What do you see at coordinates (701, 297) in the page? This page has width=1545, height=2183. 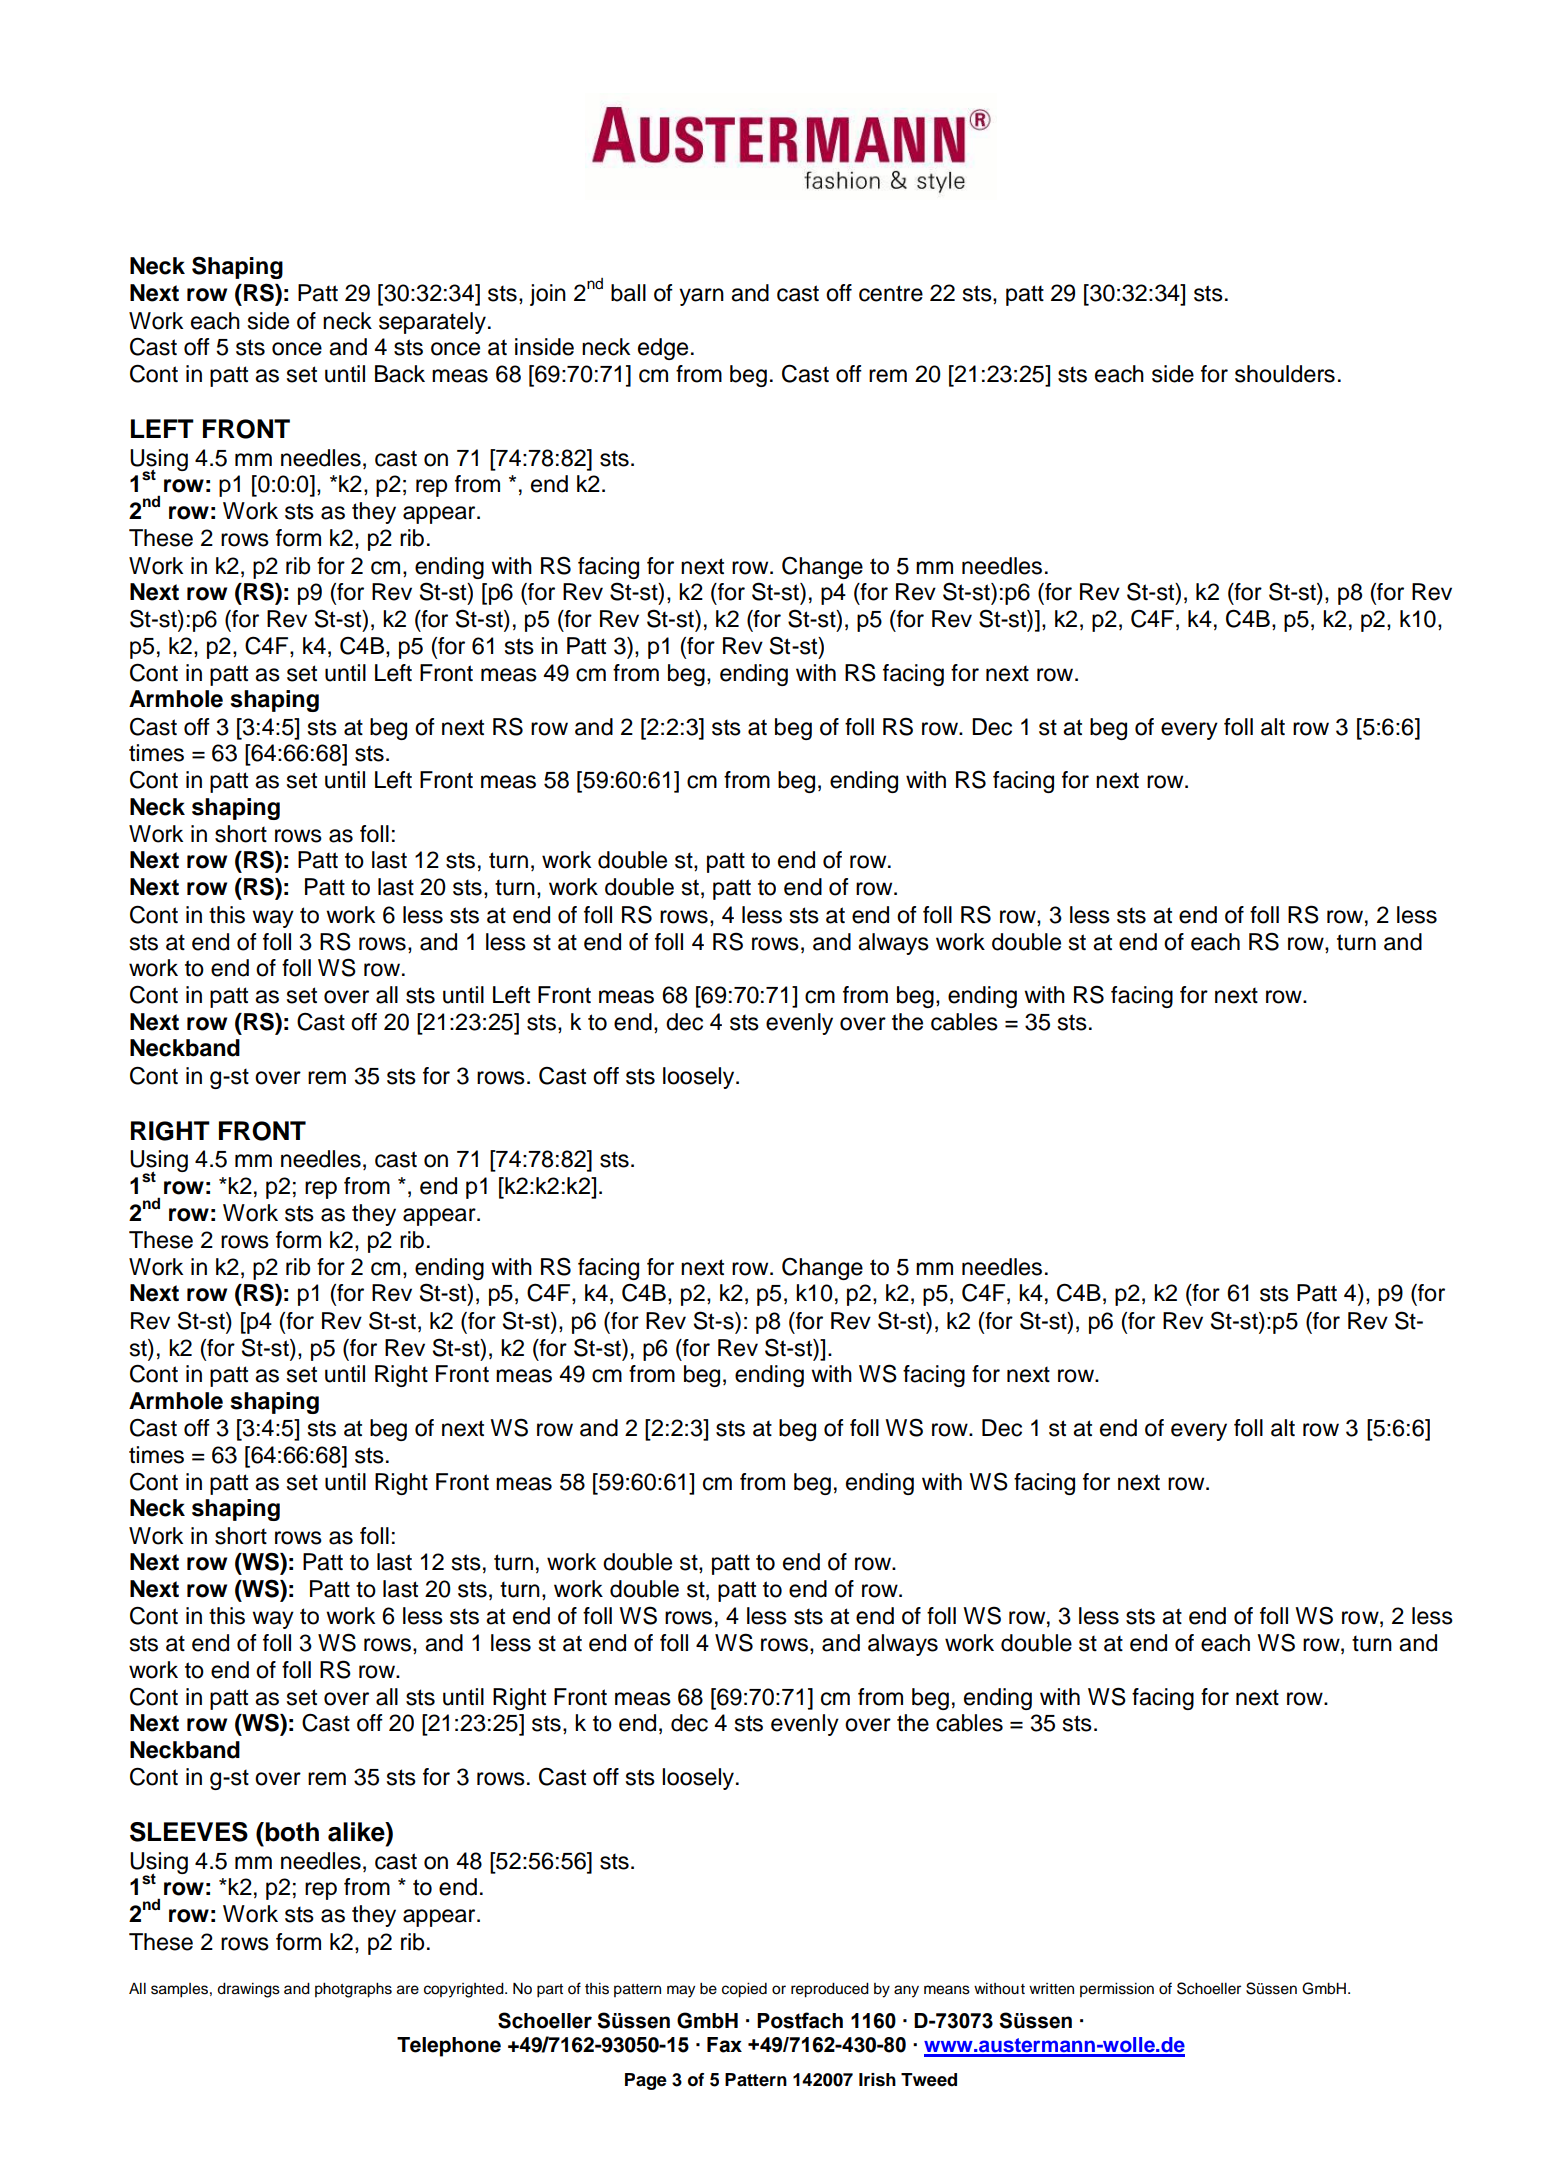 I see `yarn` at bounding box center [701, 297].
